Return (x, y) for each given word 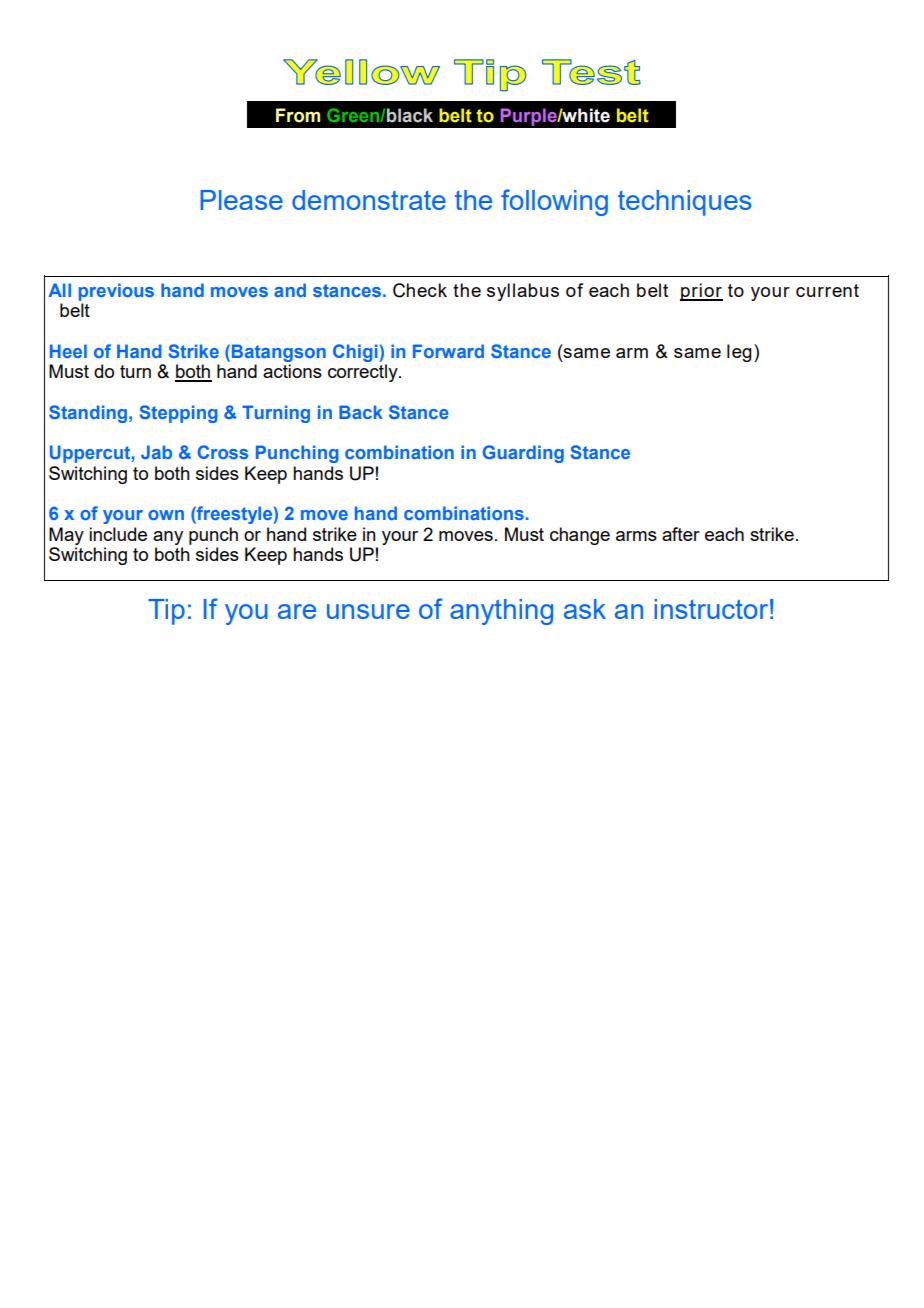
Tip (166, 612)
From (298, 115)
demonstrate (369, 200)
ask (585, 609)
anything (501, 612)
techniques (685, 203)
